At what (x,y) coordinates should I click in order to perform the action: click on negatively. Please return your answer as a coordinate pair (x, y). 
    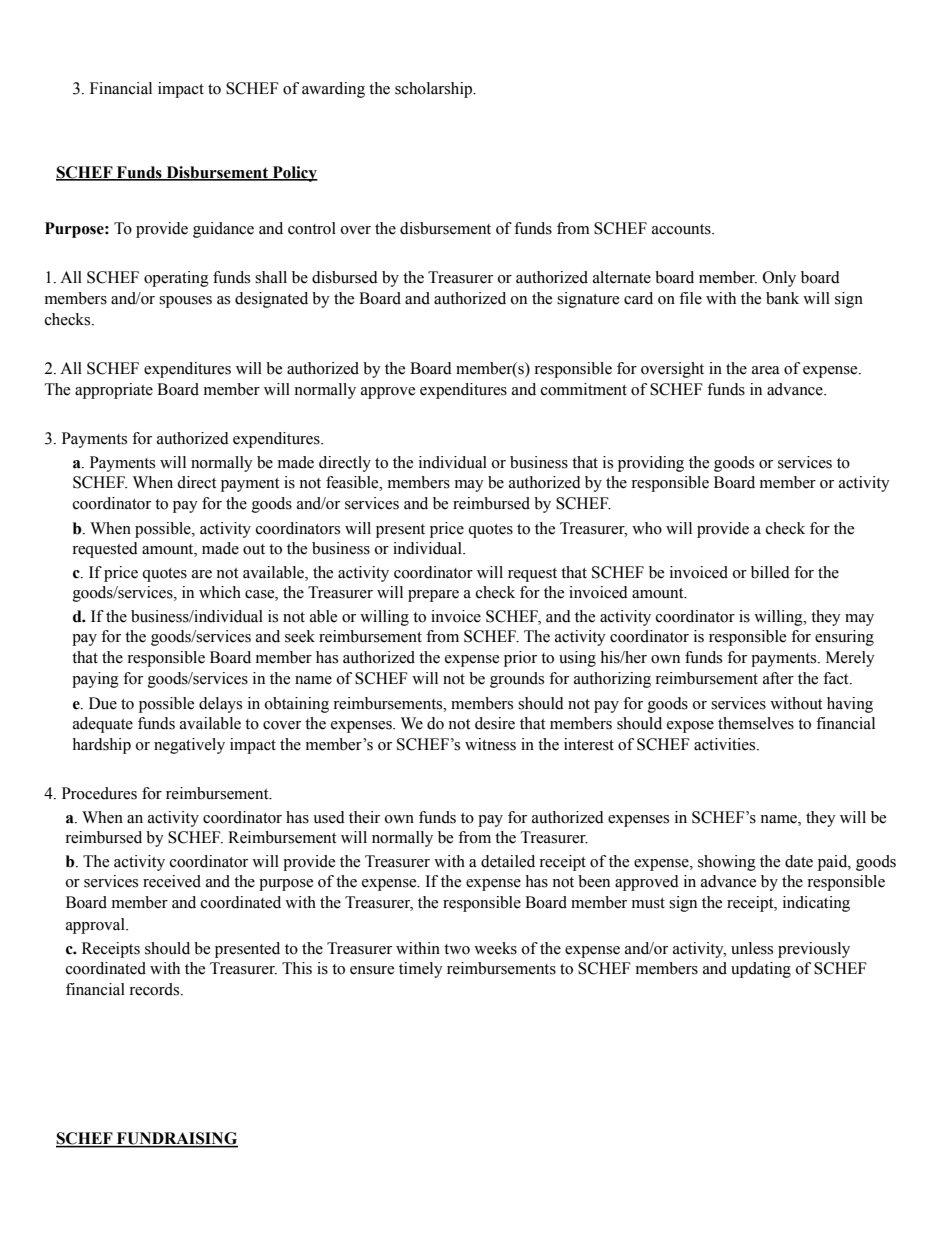
    Looking at the image, I should click on (189, 746).
